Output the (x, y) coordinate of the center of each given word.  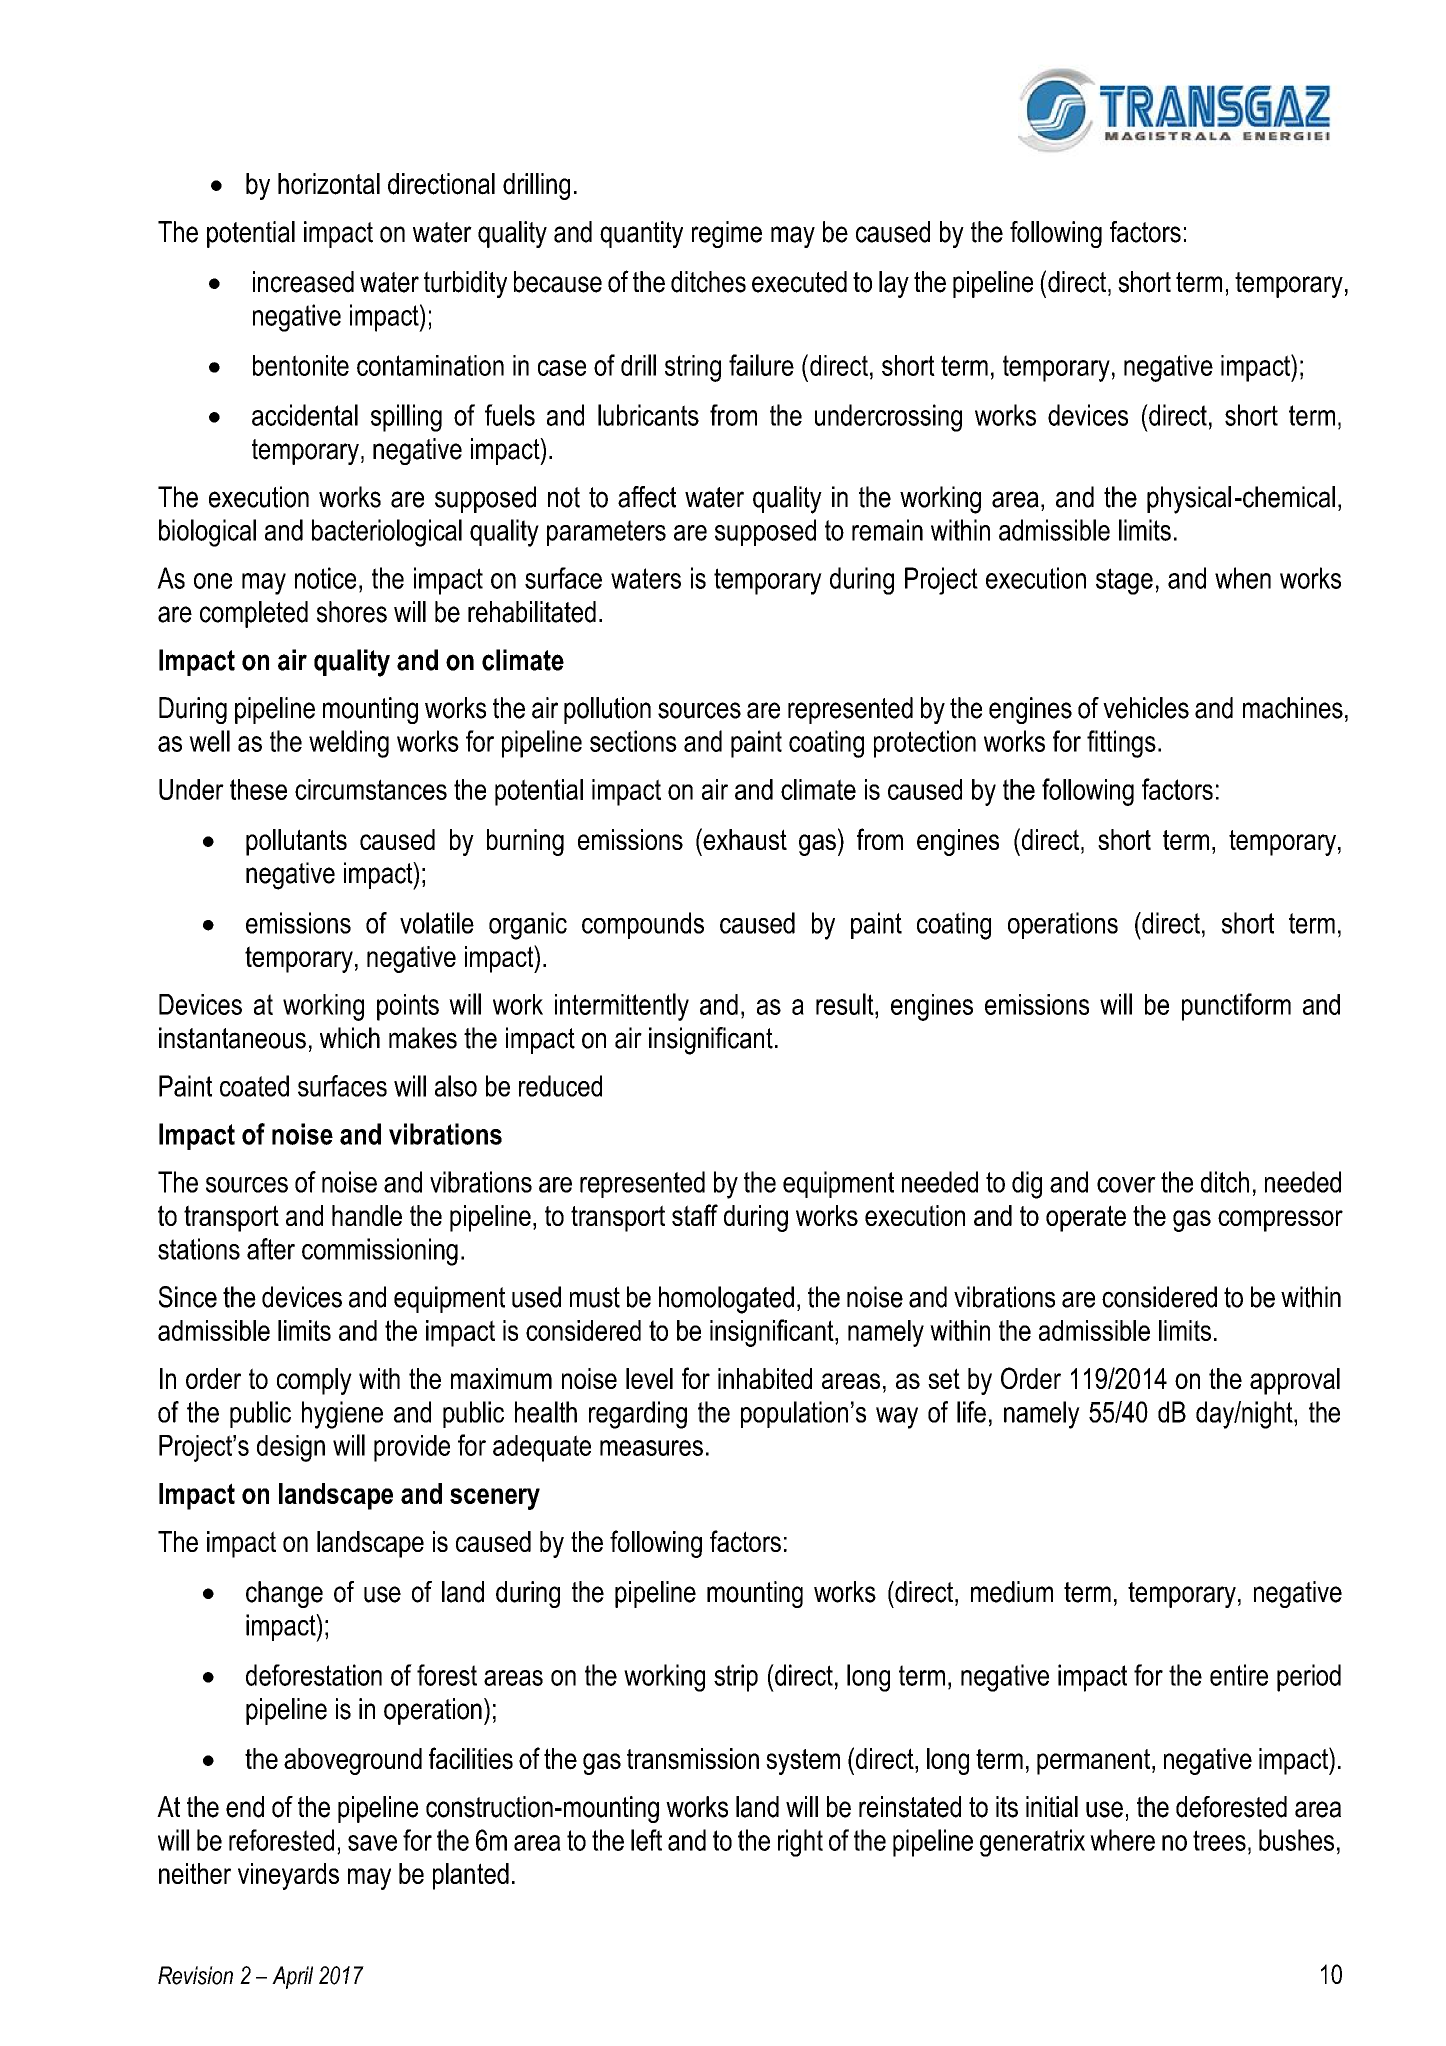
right (800, 1843)
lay (894, 284)
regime (727, 234)
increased (303, 282)
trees (1219, 1840)
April (292, 1977)
